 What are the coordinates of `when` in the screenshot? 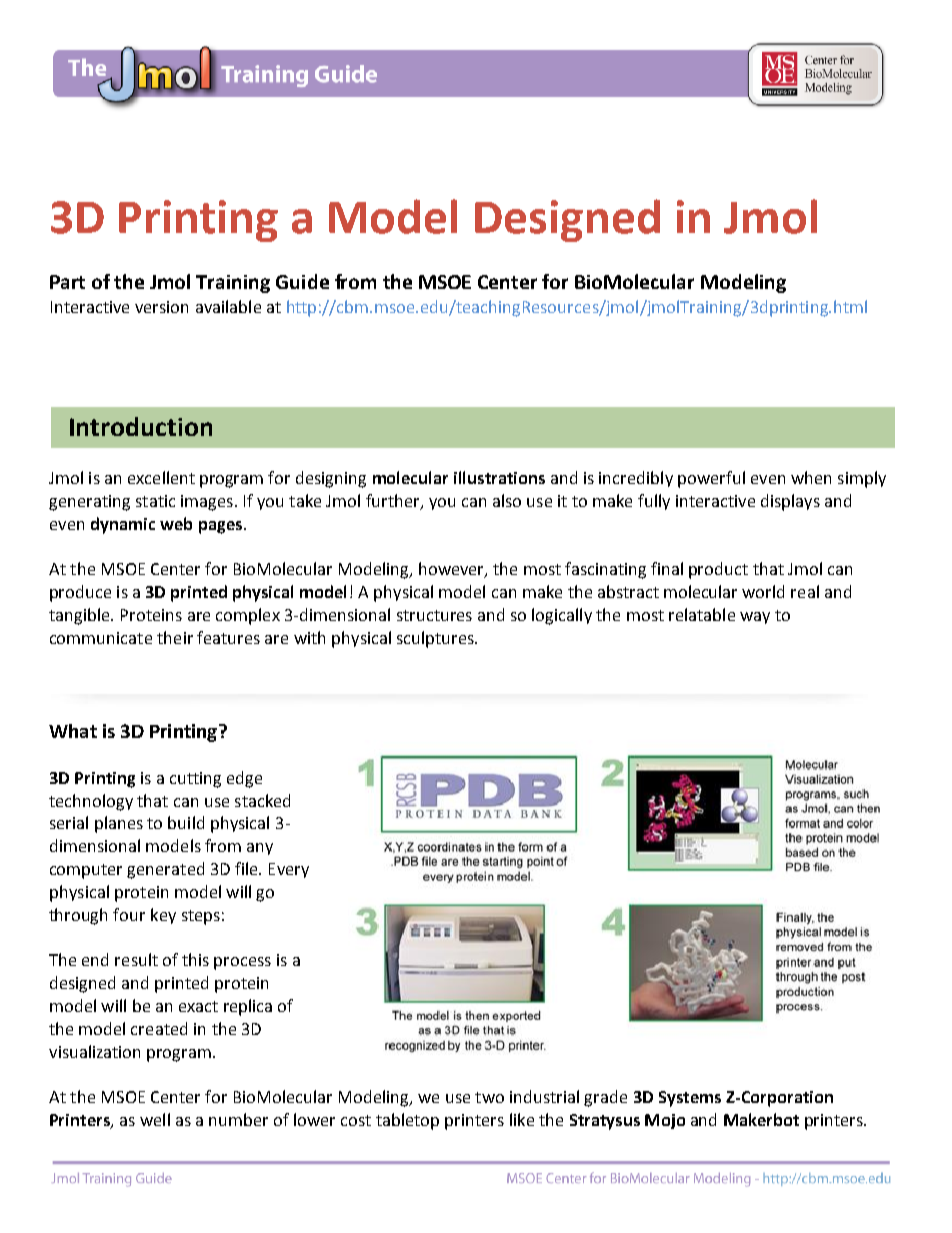 It's located at (811, 477).
